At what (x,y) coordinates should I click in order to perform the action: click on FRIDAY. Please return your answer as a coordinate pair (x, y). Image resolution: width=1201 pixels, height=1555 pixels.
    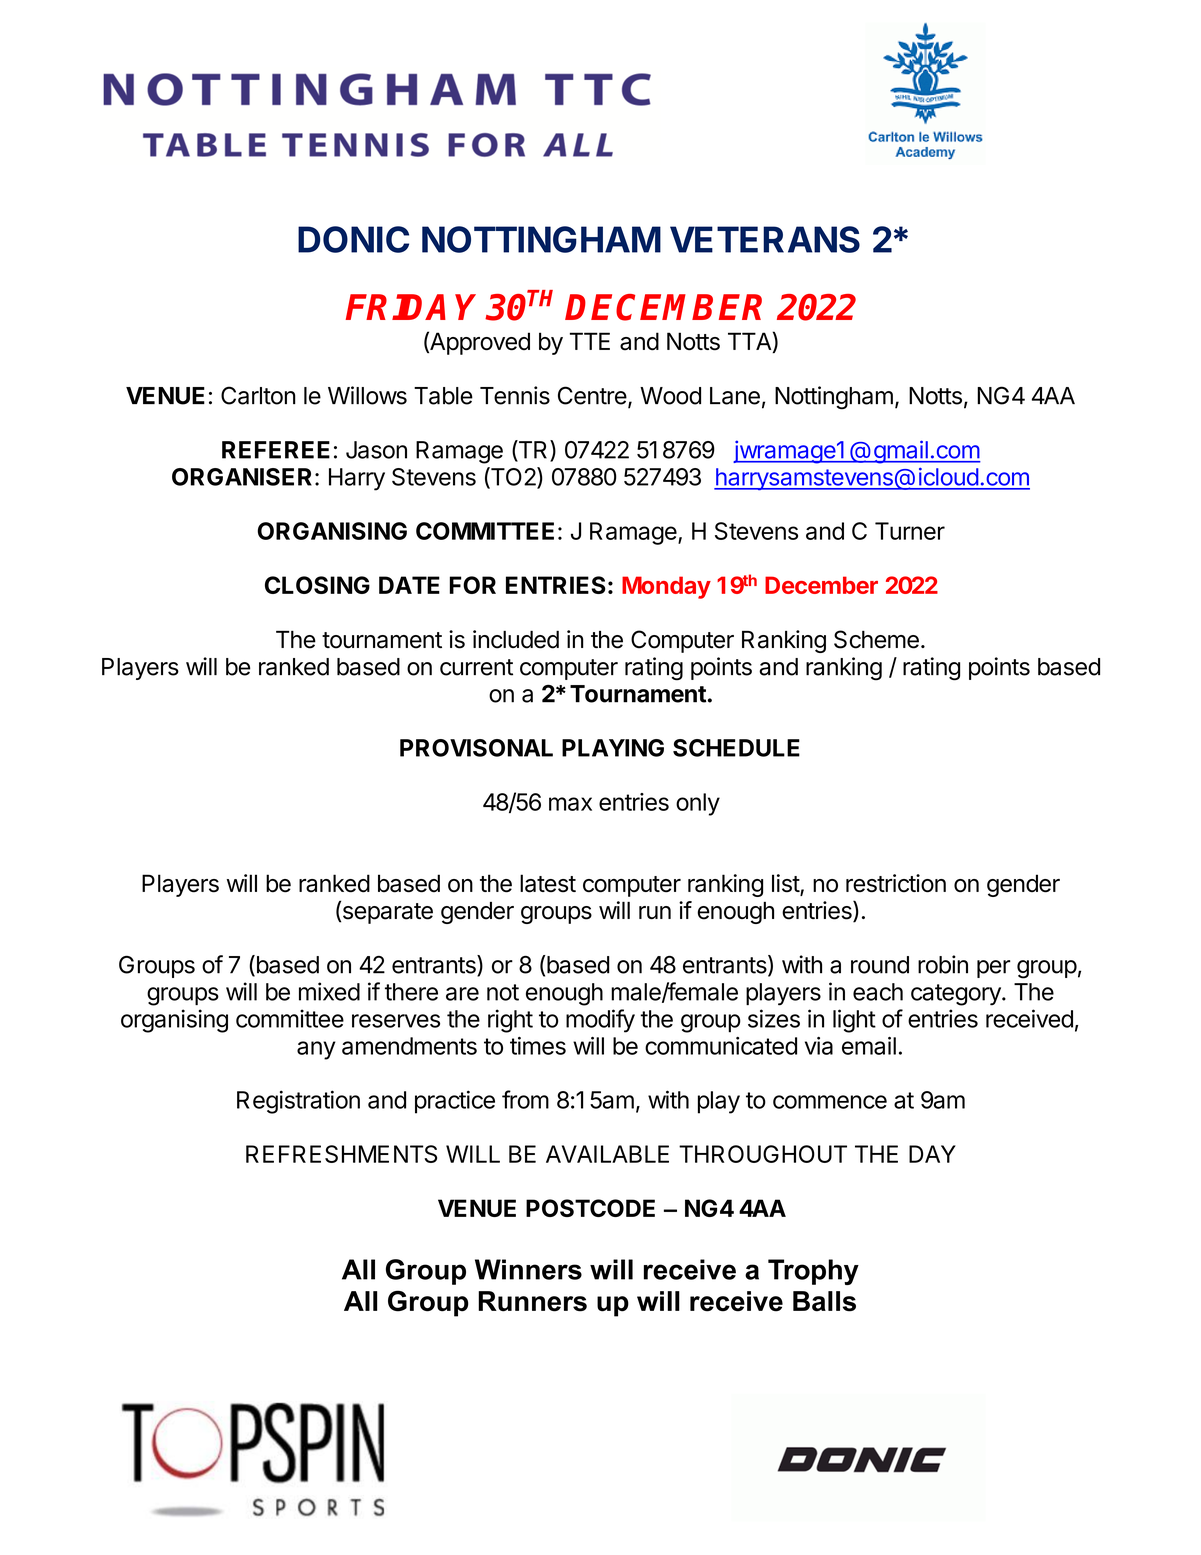
    Looking at the image, I should click on (411, 307).
